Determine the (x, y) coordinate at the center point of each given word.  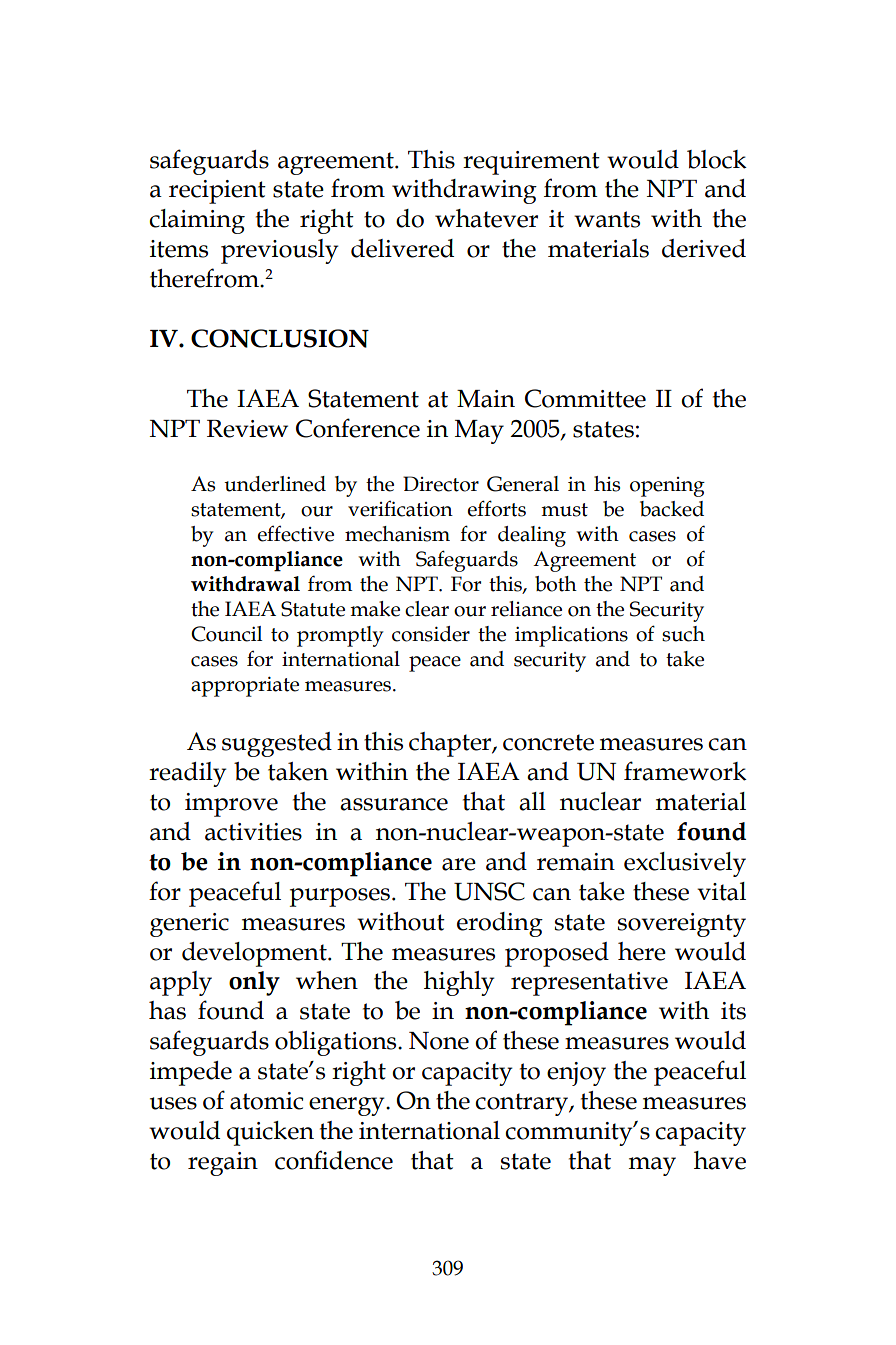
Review (247, 429)
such (683, 634)
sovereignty (682, 925)
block (717, 159)
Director (441, 484)
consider (431, 634)
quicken (270, 1133)
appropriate (245, 686)
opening (667, 487)
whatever (486, 218)
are (459, 864)
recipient (217, 192)
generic (189, 925)
